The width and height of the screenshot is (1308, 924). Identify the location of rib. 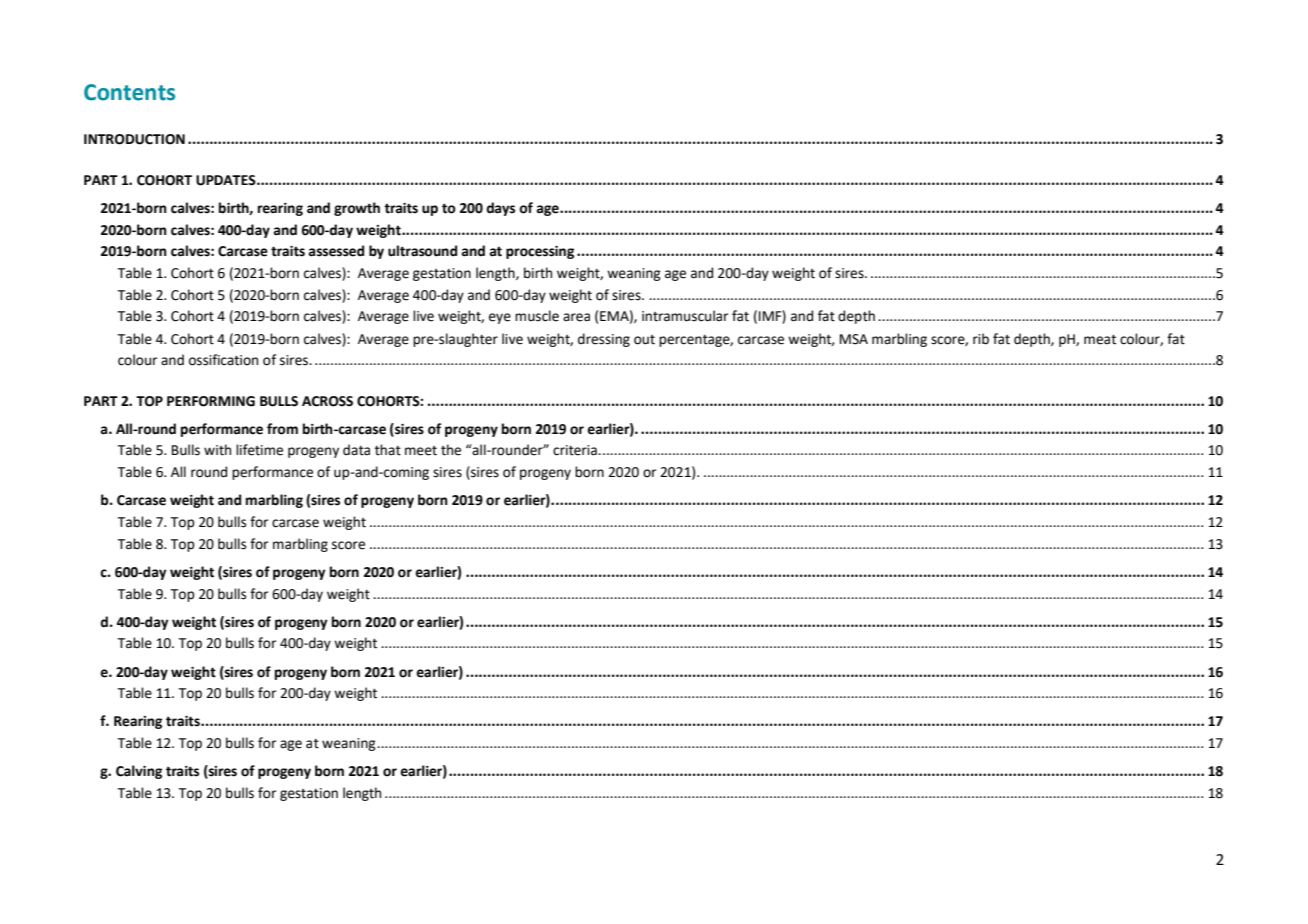
(981, 339).
